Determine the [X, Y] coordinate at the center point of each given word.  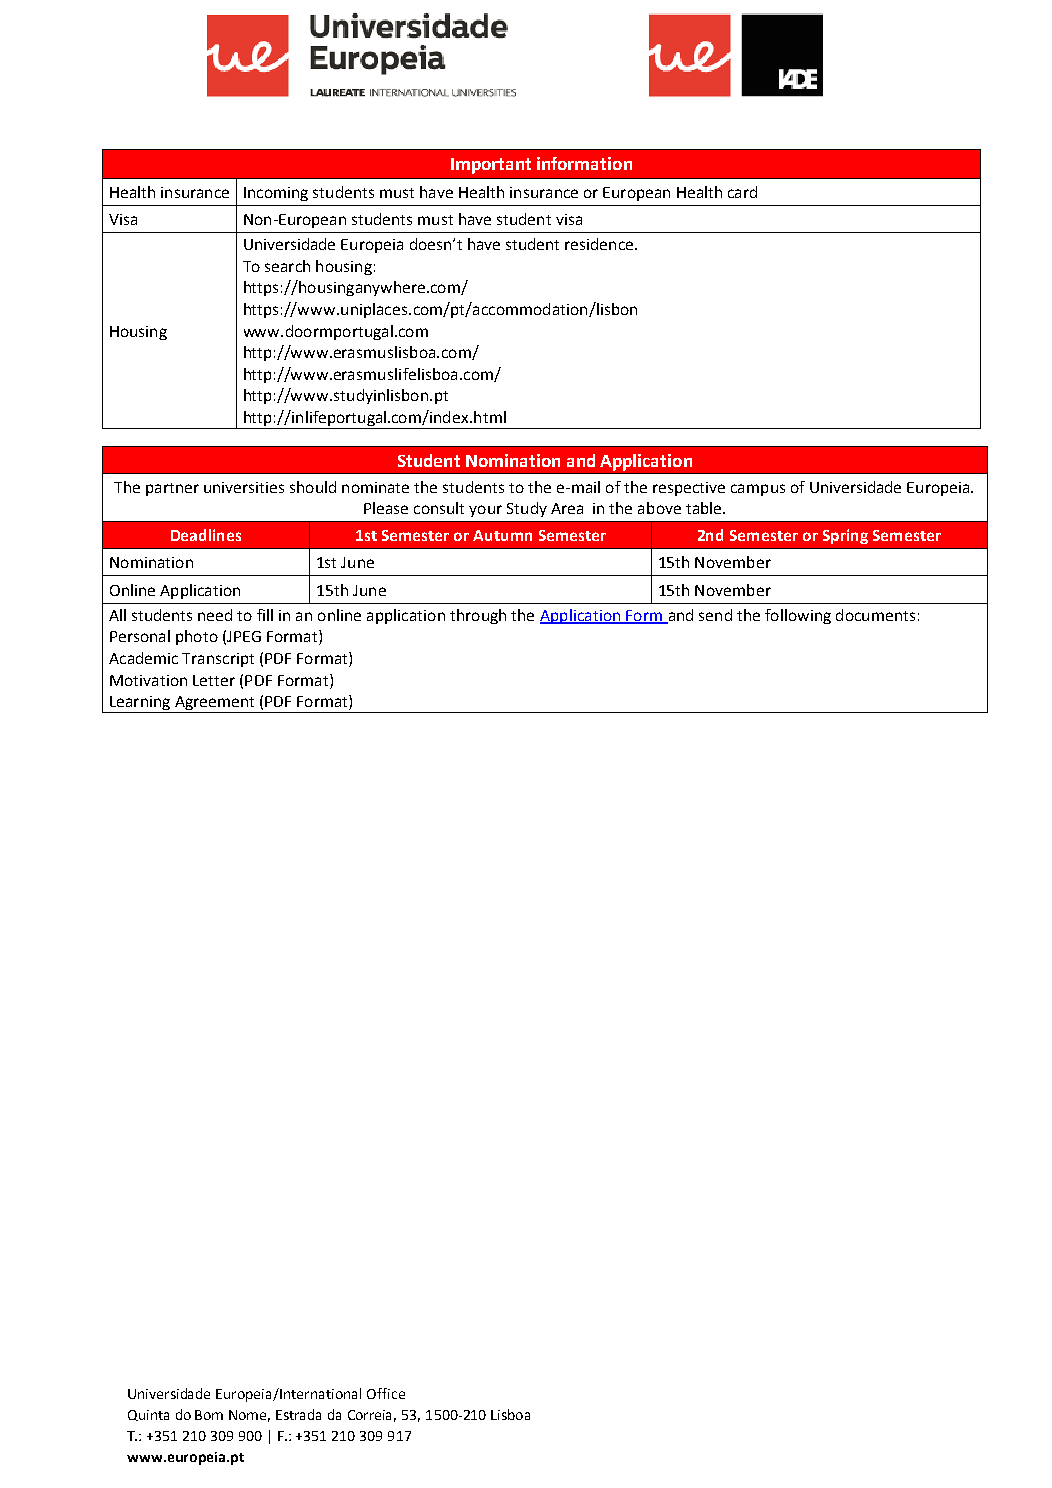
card [742, 192]
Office [386, 1393]
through [478, 616]
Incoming [276, 194]
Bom [209, 1415]
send [715, 615]
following [798, 616]
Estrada [298, 1414]
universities [244, 487]
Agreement [214, 704]
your [485, 511]
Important [491, 166]
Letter [214, 680]
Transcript [218, 660]
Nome [249, 1416]
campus [758, 490]
